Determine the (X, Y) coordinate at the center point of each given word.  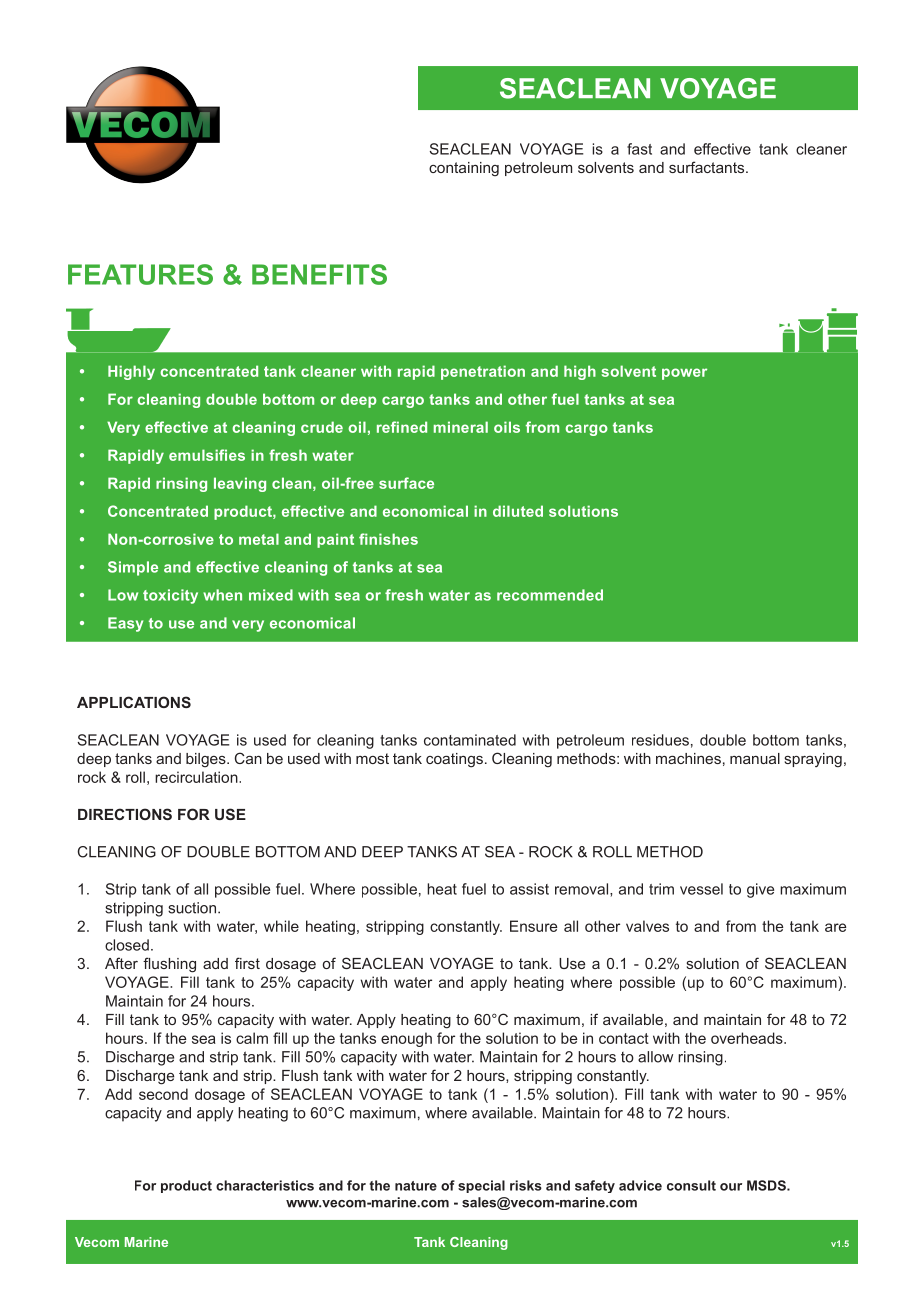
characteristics (265, 1185)
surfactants (708, 167)
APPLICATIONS (134, 702)
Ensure (533, 926)
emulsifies (207, 455)
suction (192, 908)
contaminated (470, 740)
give (760, 890)
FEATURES (140, 274)
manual (755, 758)
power (684, 374)
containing (464, 169)
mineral (461, 427)
